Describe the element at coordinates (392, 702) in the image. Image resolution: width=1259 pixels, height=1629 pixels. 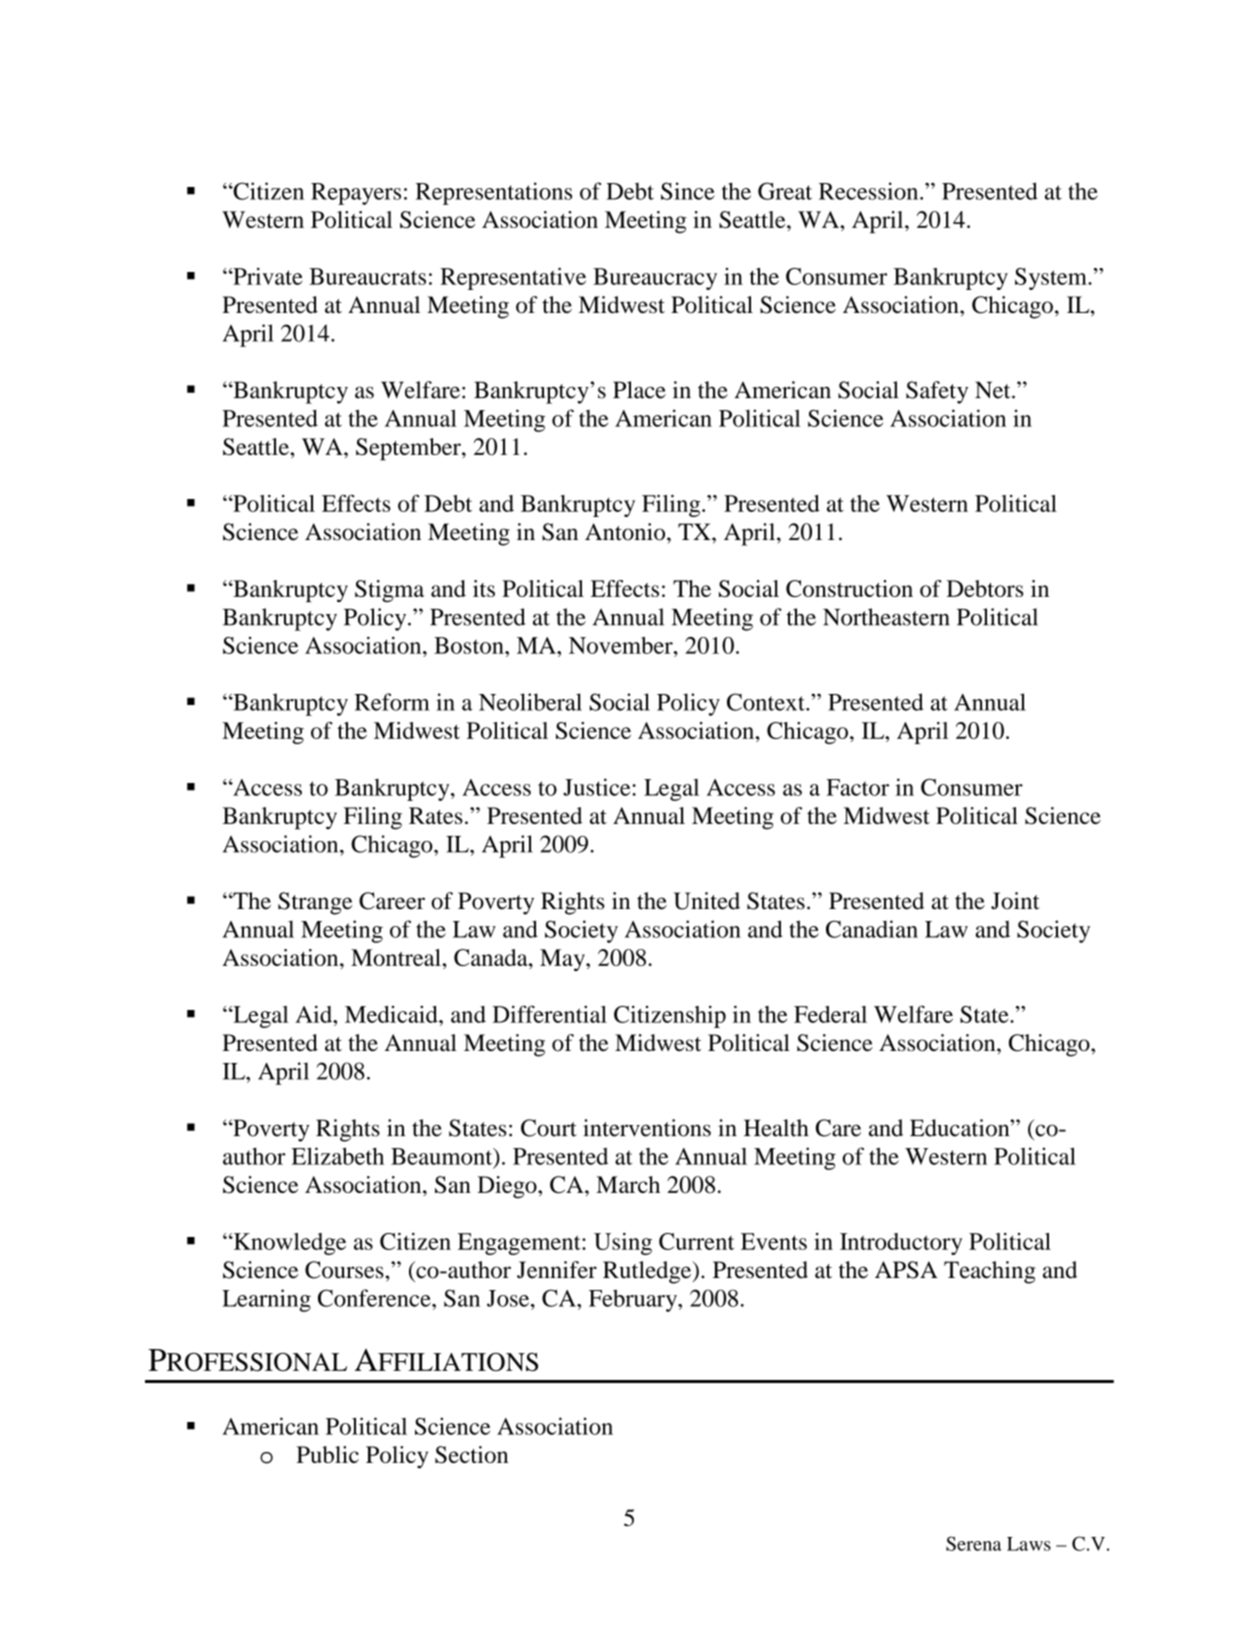
I see `Reform` at that location.
